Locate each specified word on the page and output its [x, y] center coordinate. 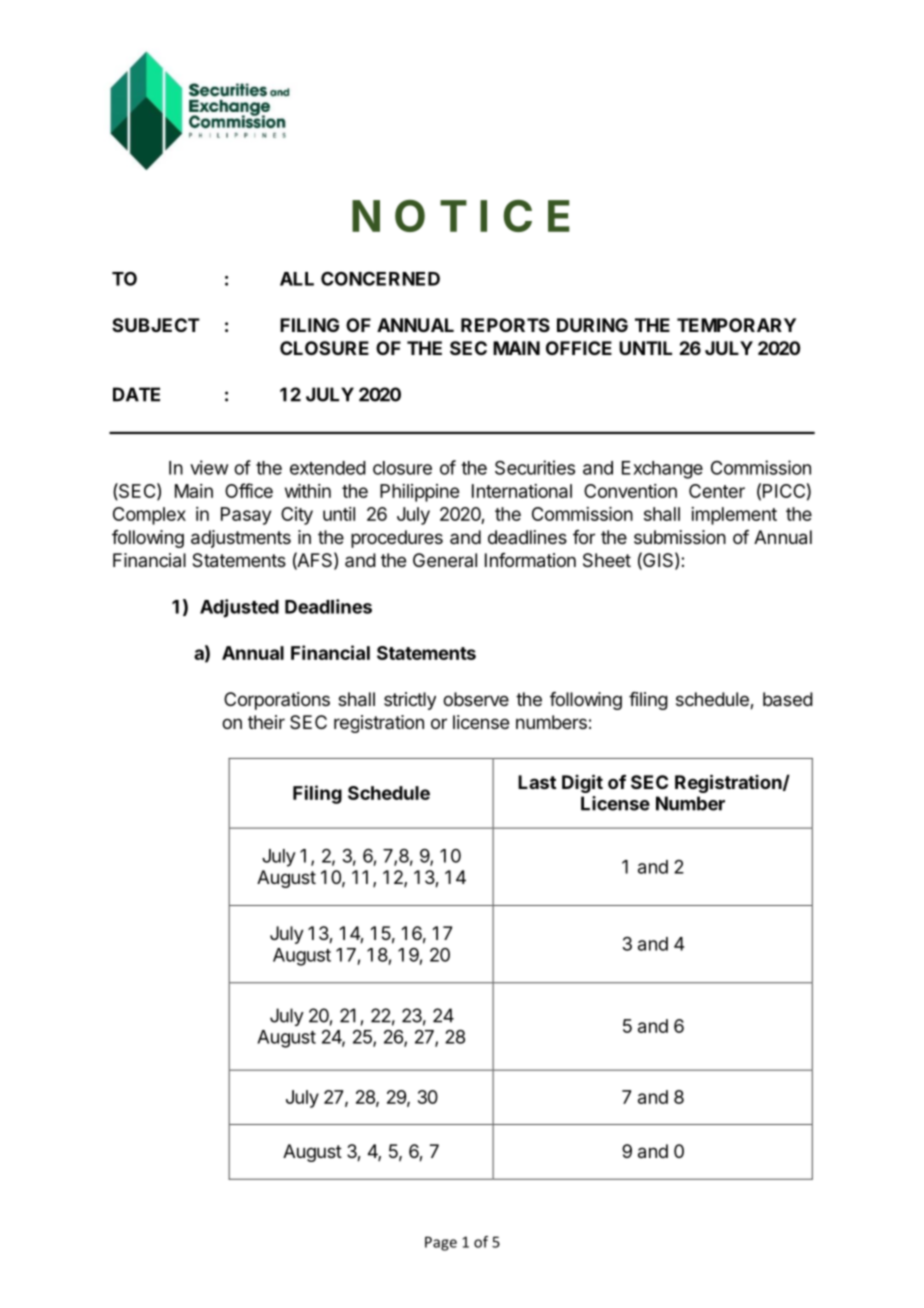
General [445, 560]
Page [441, 1243]
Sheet [607, 560]
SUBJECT [156, 325]
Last [537, 782]
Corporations [277, 701]
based [788, 699]
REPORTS [505, 325]
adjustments [241, 539]
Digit [582, 783]
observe [476, 699]
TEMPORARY [736, 325]
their [266, 722]
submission [680, 537]
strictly [410, 701]
